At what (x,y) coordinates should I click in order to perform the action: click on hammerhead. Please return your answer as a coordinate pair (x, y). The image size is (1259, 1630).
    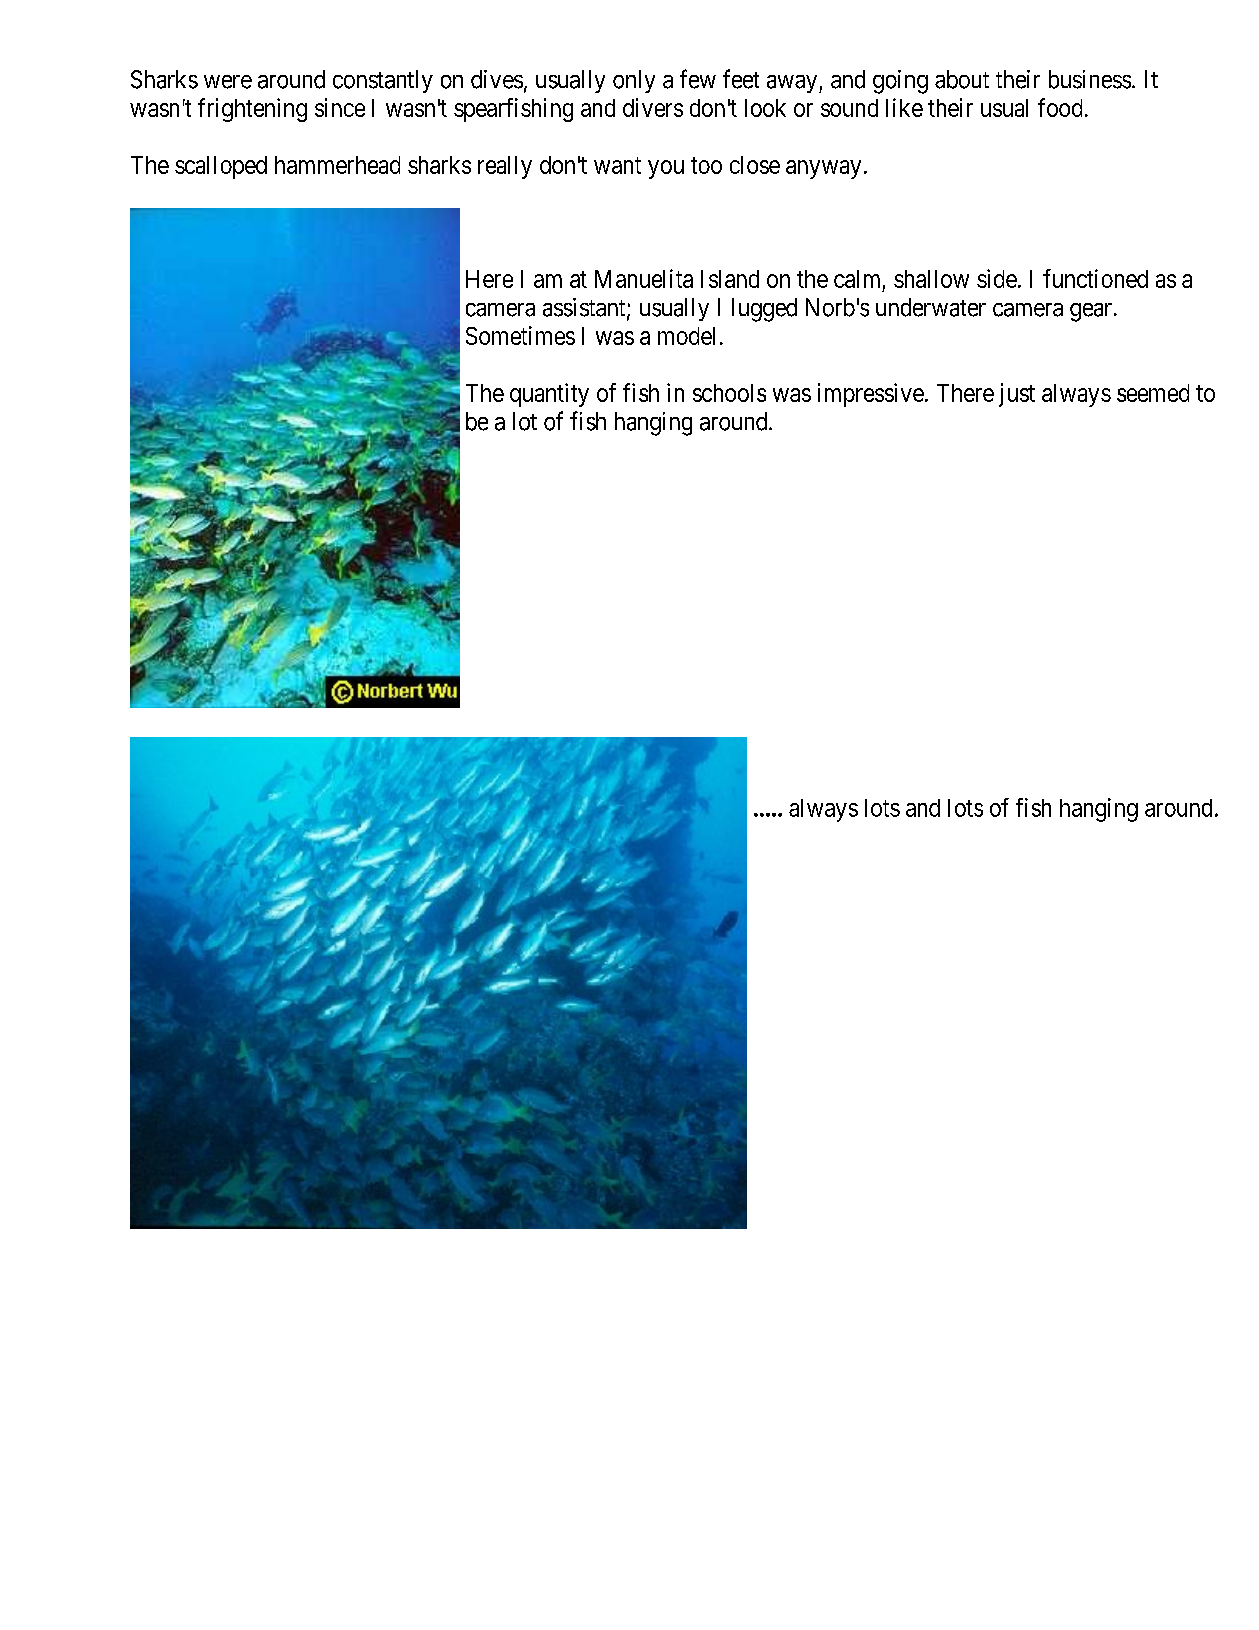
    Looking at the image, I should click on (337, 165).
